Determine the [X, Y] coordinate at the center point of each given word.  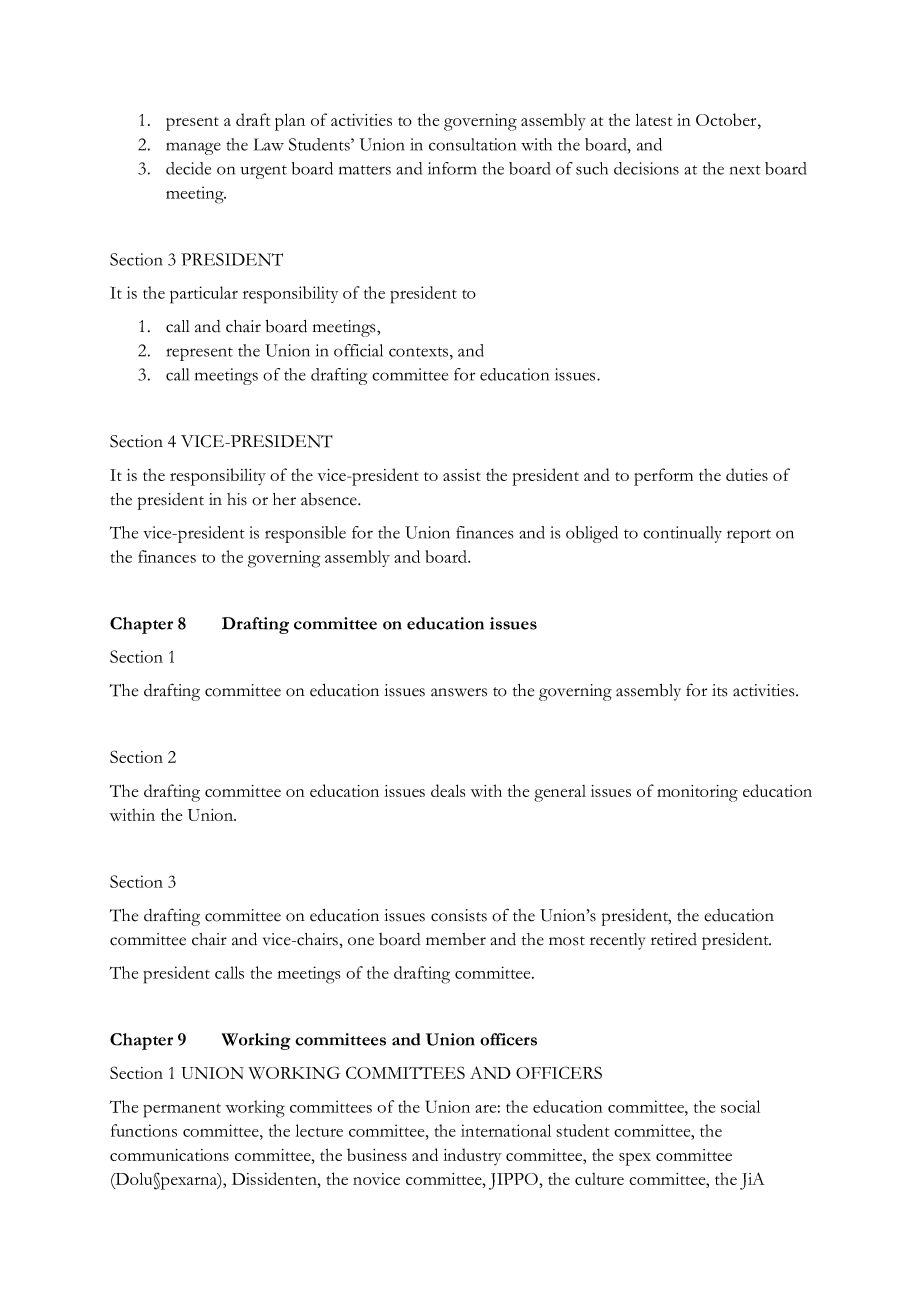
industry [472, 1156]
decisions [646, 168]
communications [169, 1155]
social [740, 1106]
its [719, 690]
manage [193, 148]
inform [452, 168]
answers [459, 692]
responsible [305, 534]
